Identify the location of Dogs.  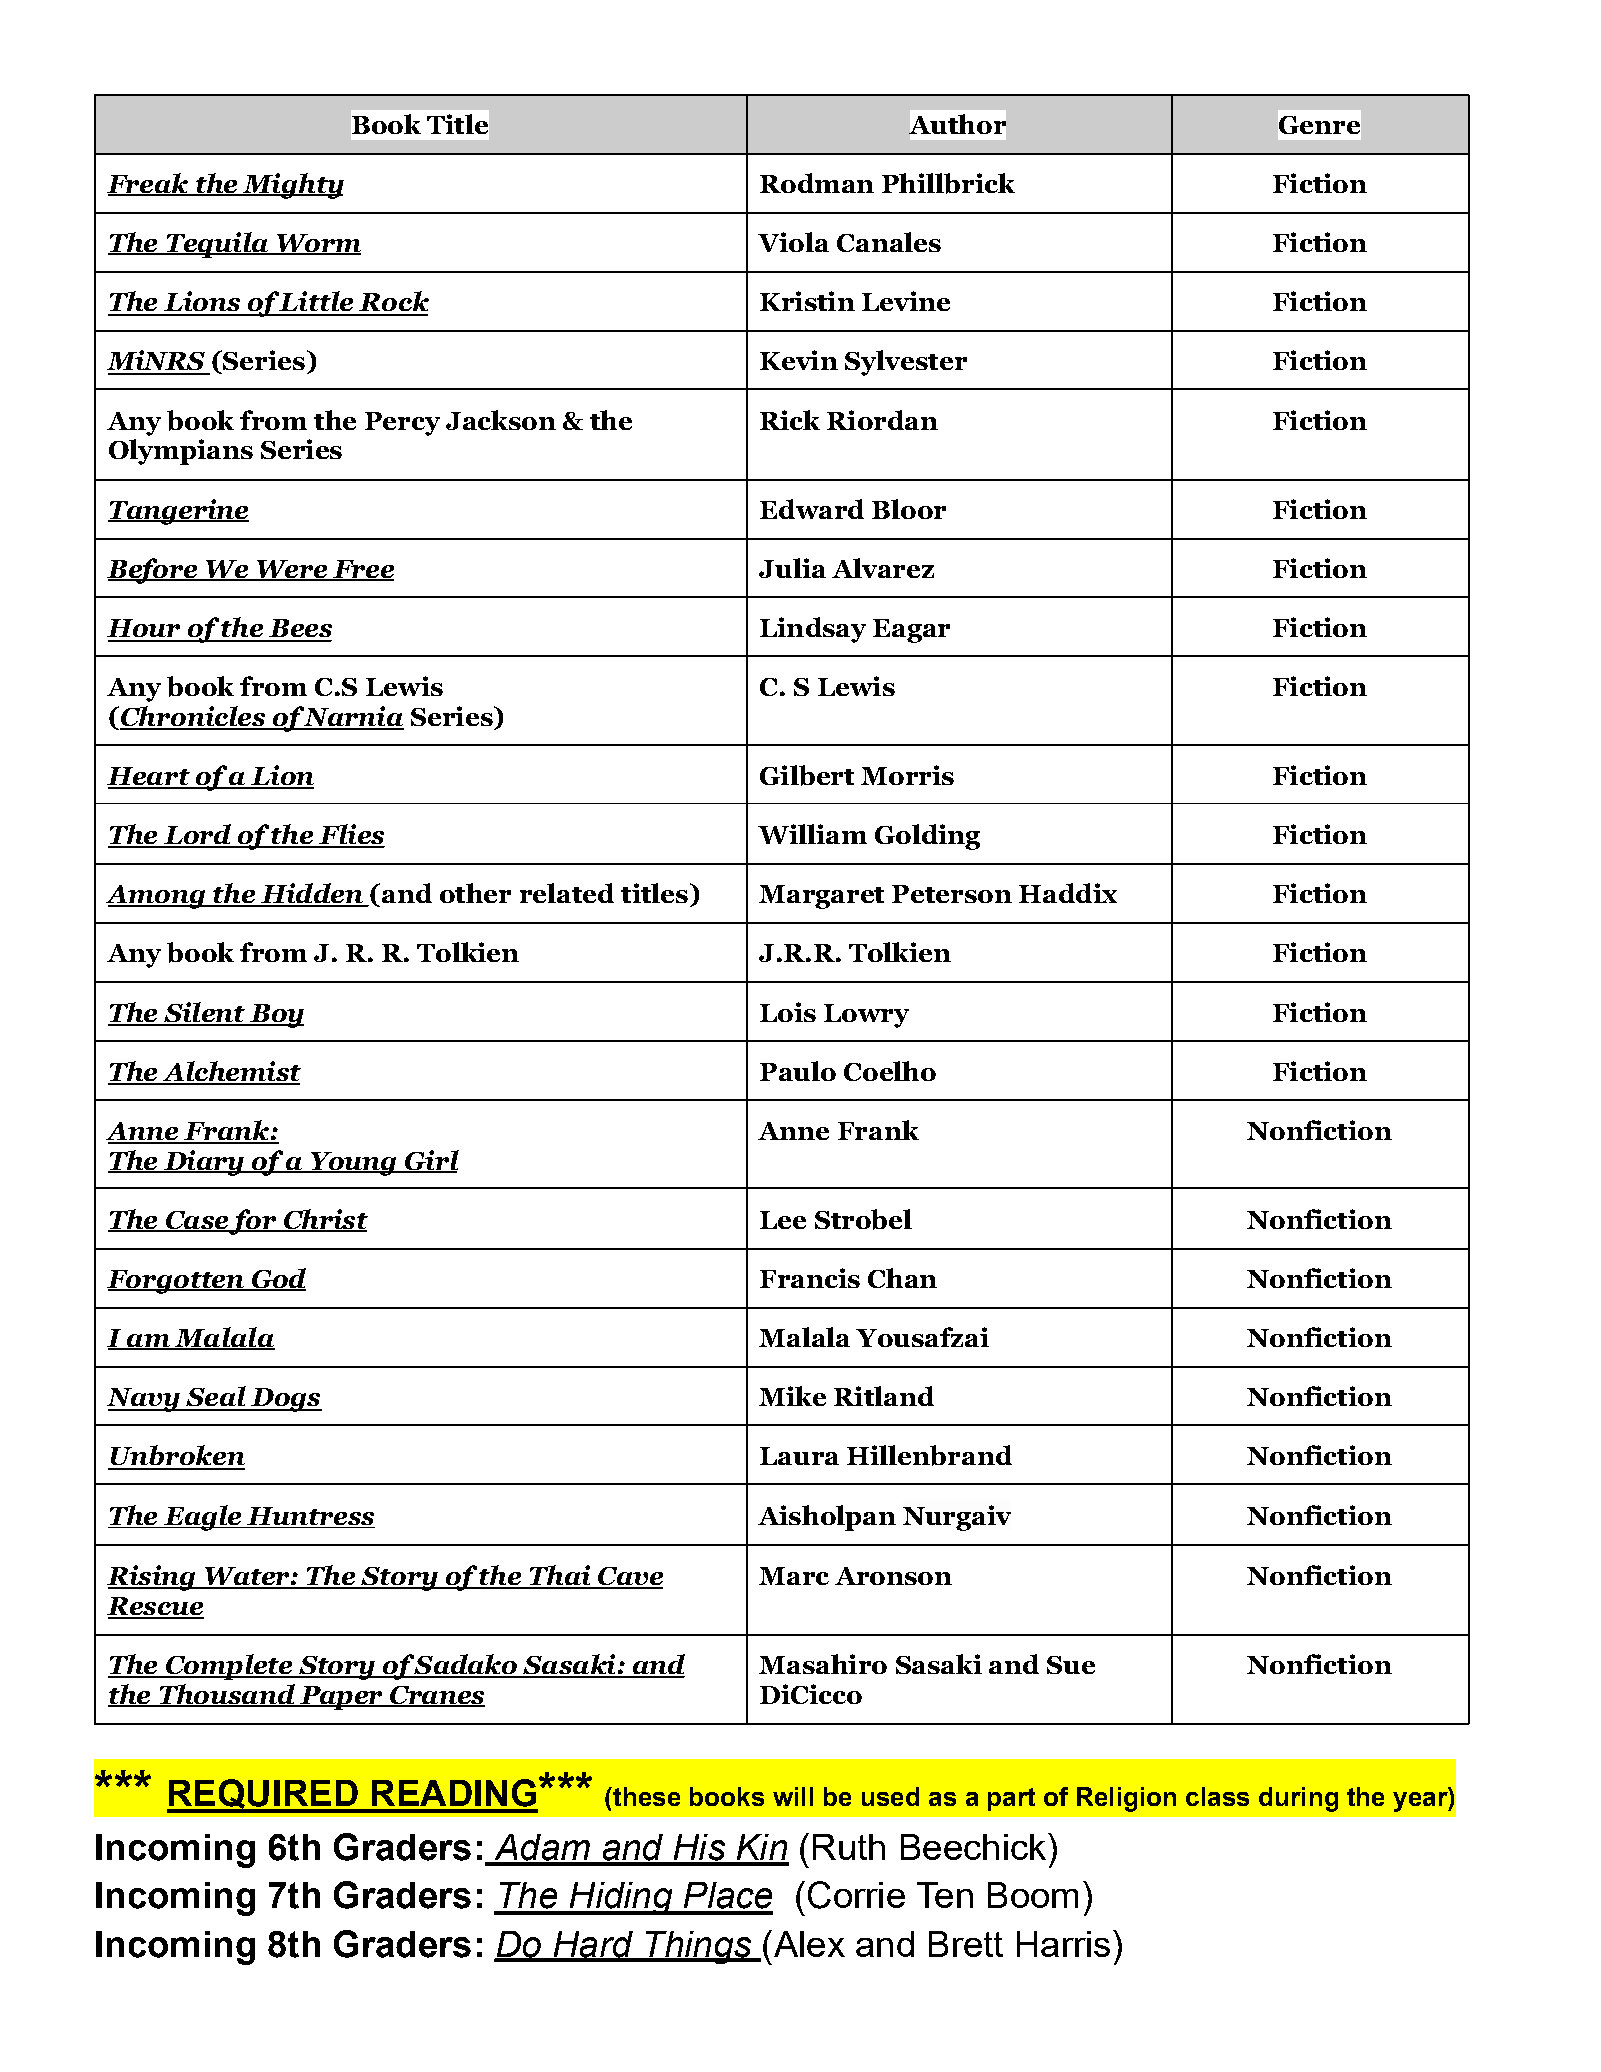
(285, 1400).
